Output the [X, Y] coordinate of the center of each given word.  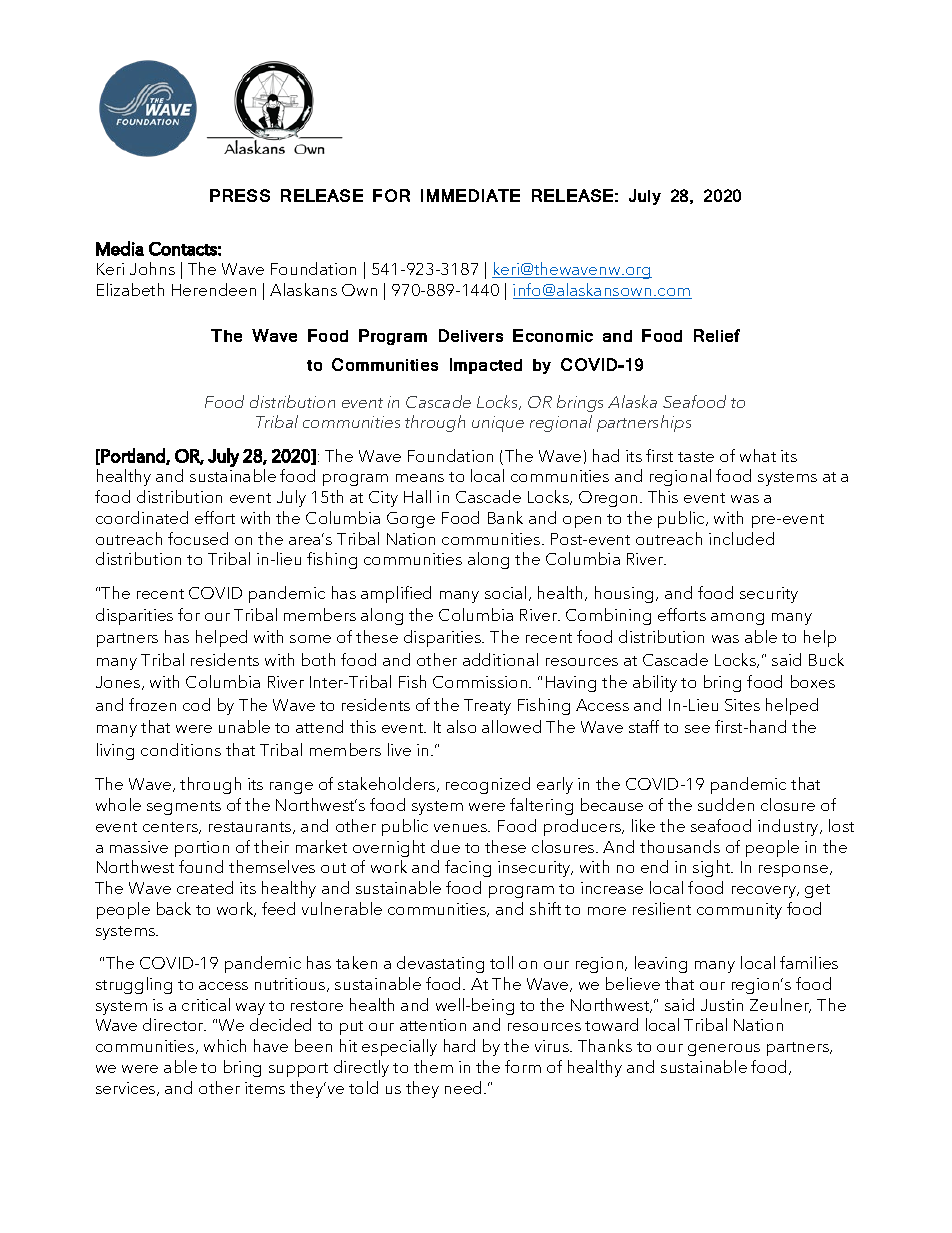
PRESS [240, 195]
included [741, 538]
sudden [726, 804]
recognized [488, 785]
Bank [505, 517]
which [225, 1045]
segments [184, 808]
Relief [717, 335]
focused [198, 538]
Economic [553, 335]
